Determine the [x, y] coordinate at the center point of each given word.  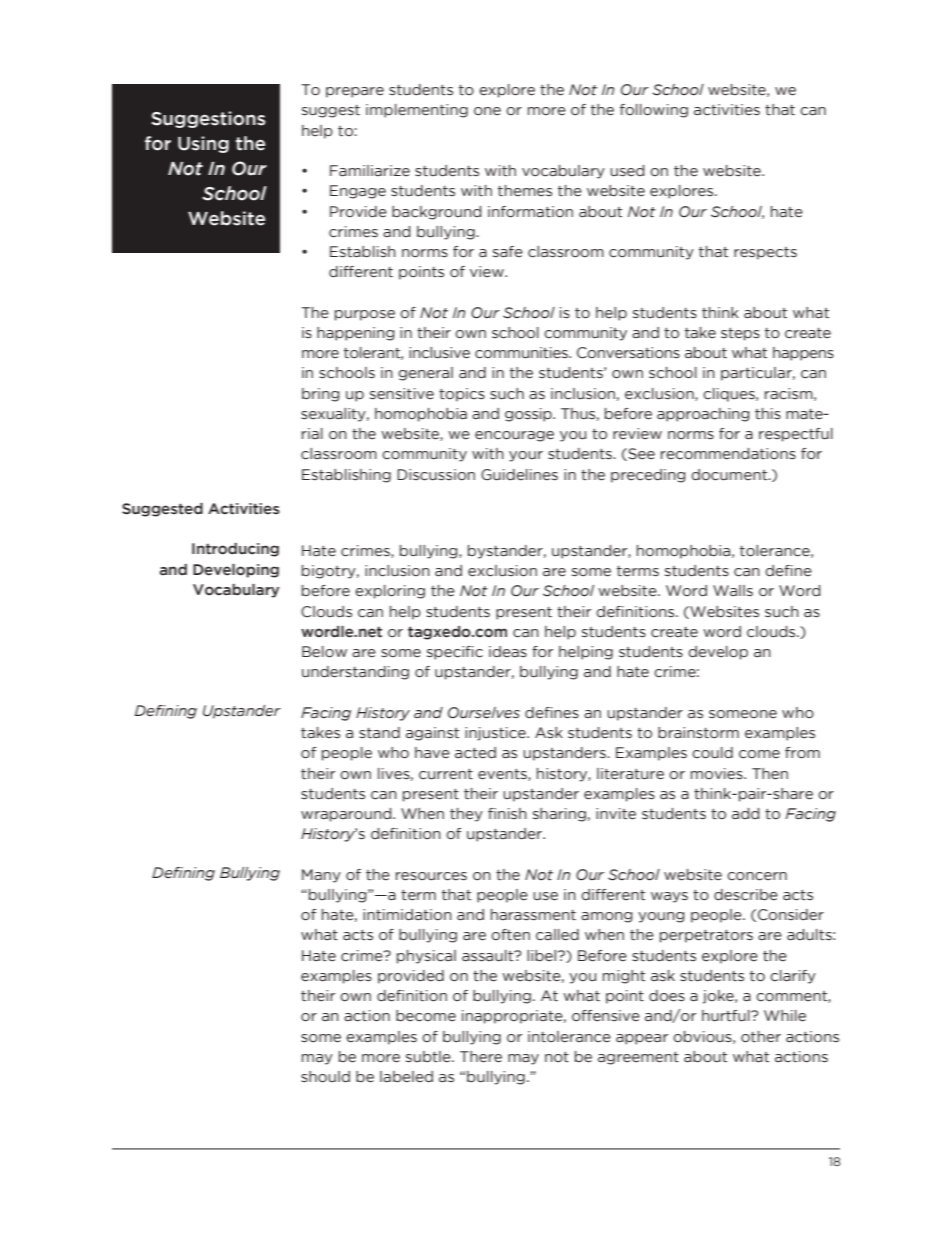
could [712, 753]
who [393, 753]
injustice [496, 734]
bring [321, 395]
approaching [703, 415]
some [321, 1038]
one [487, 111]
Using [203, 144]
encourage [514, 436]
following [654, 111]
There [481, 1057]
